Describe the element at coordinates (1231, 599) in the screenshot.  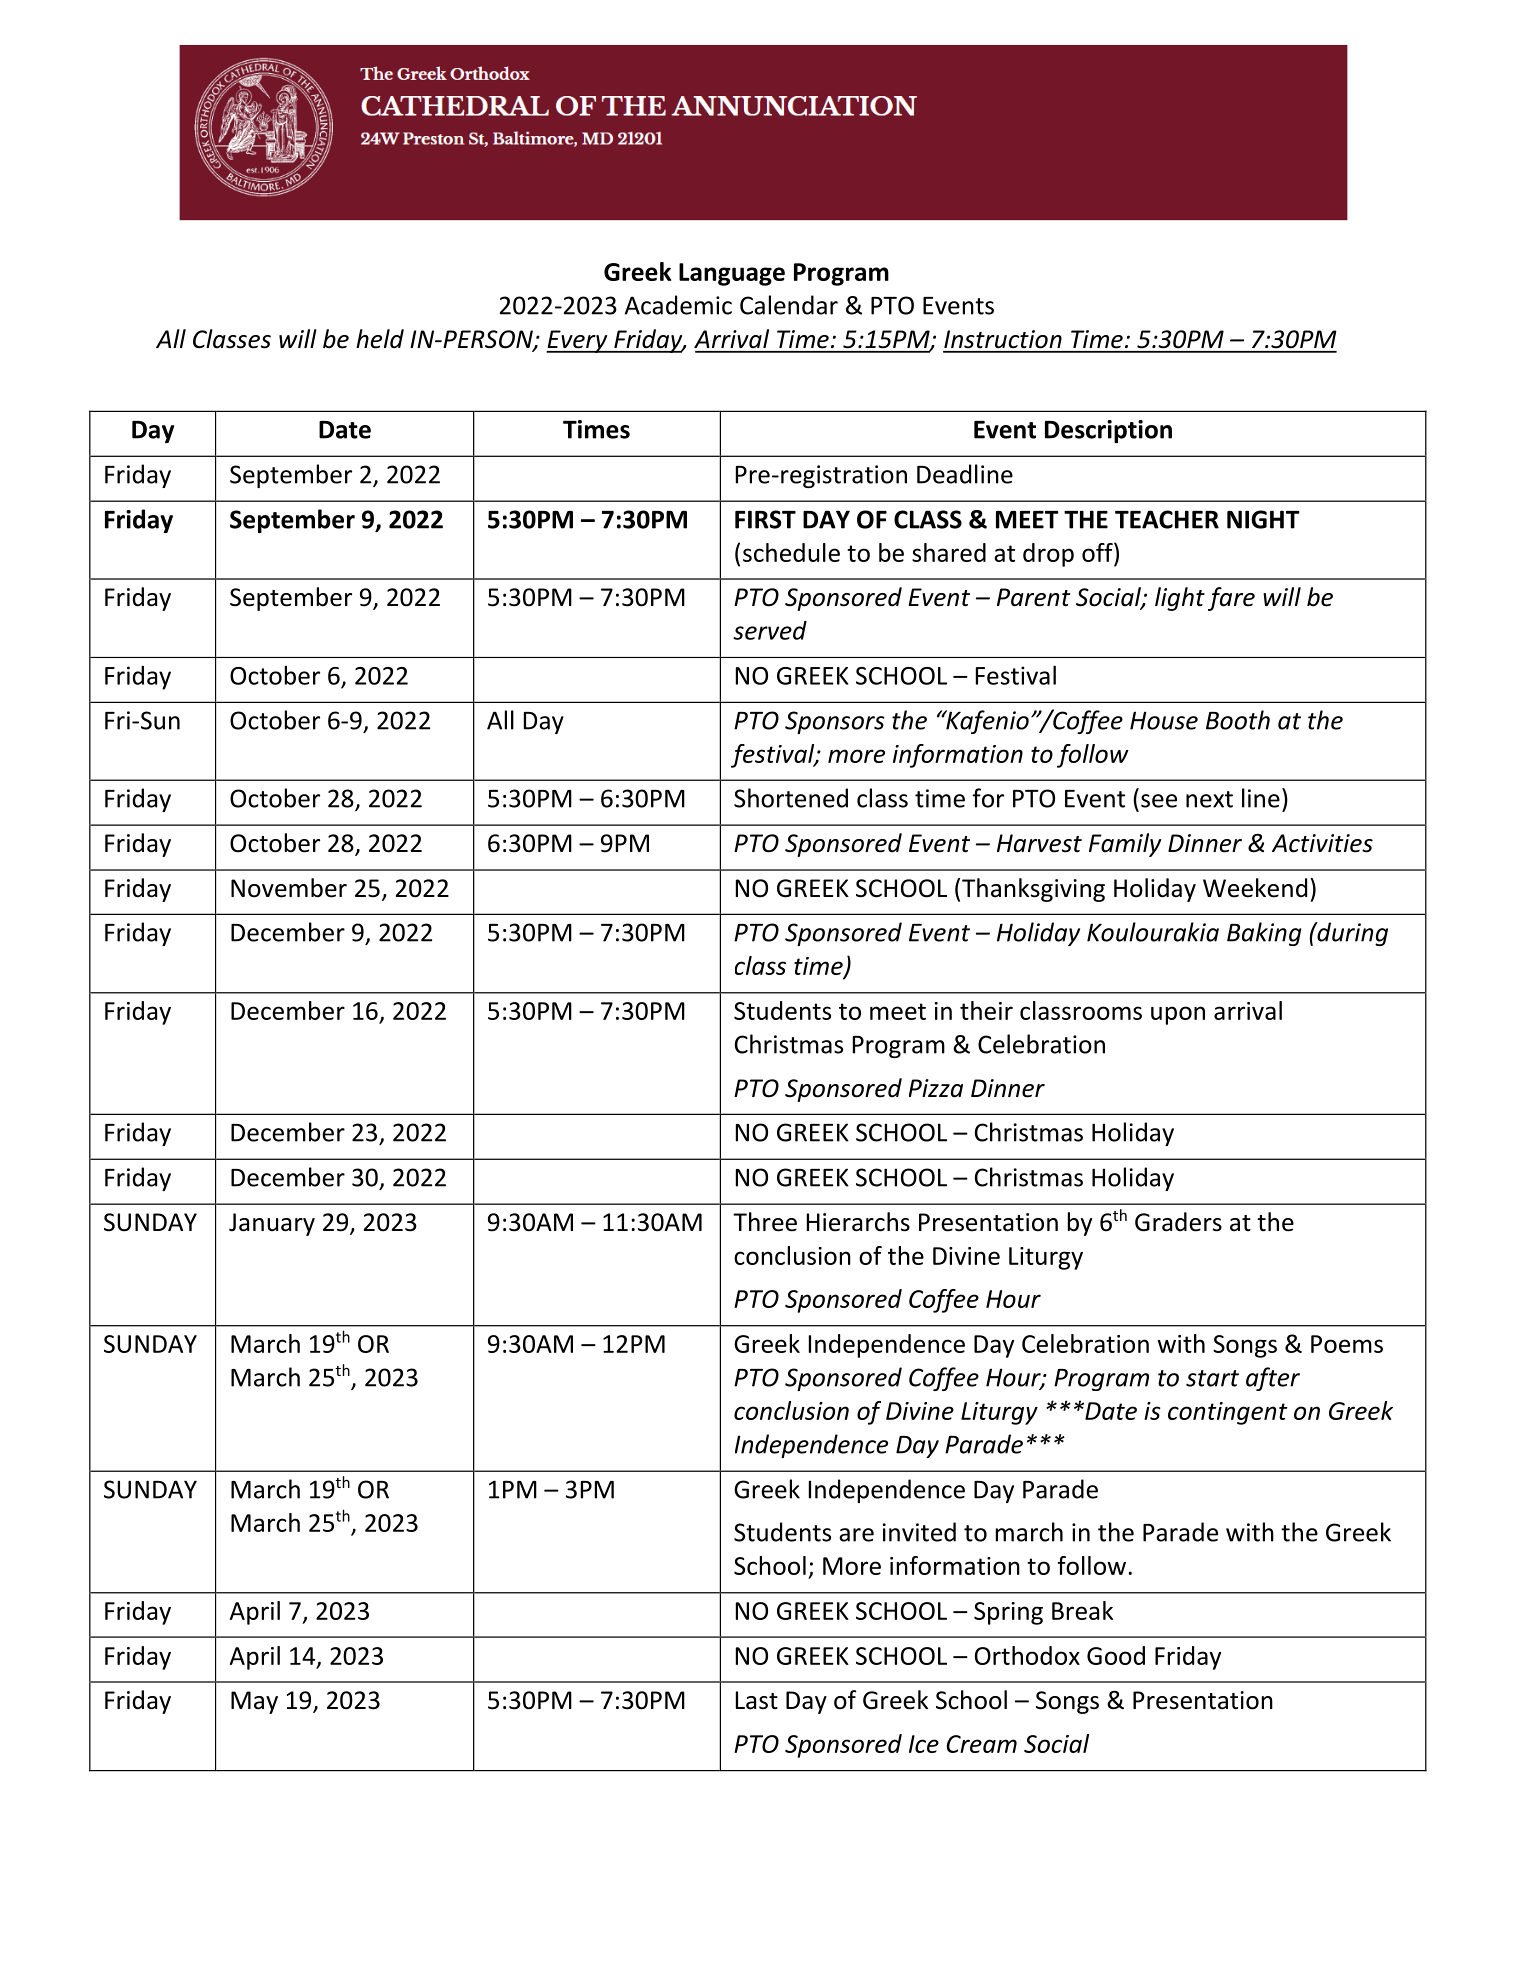
I see `fare` at that location.
